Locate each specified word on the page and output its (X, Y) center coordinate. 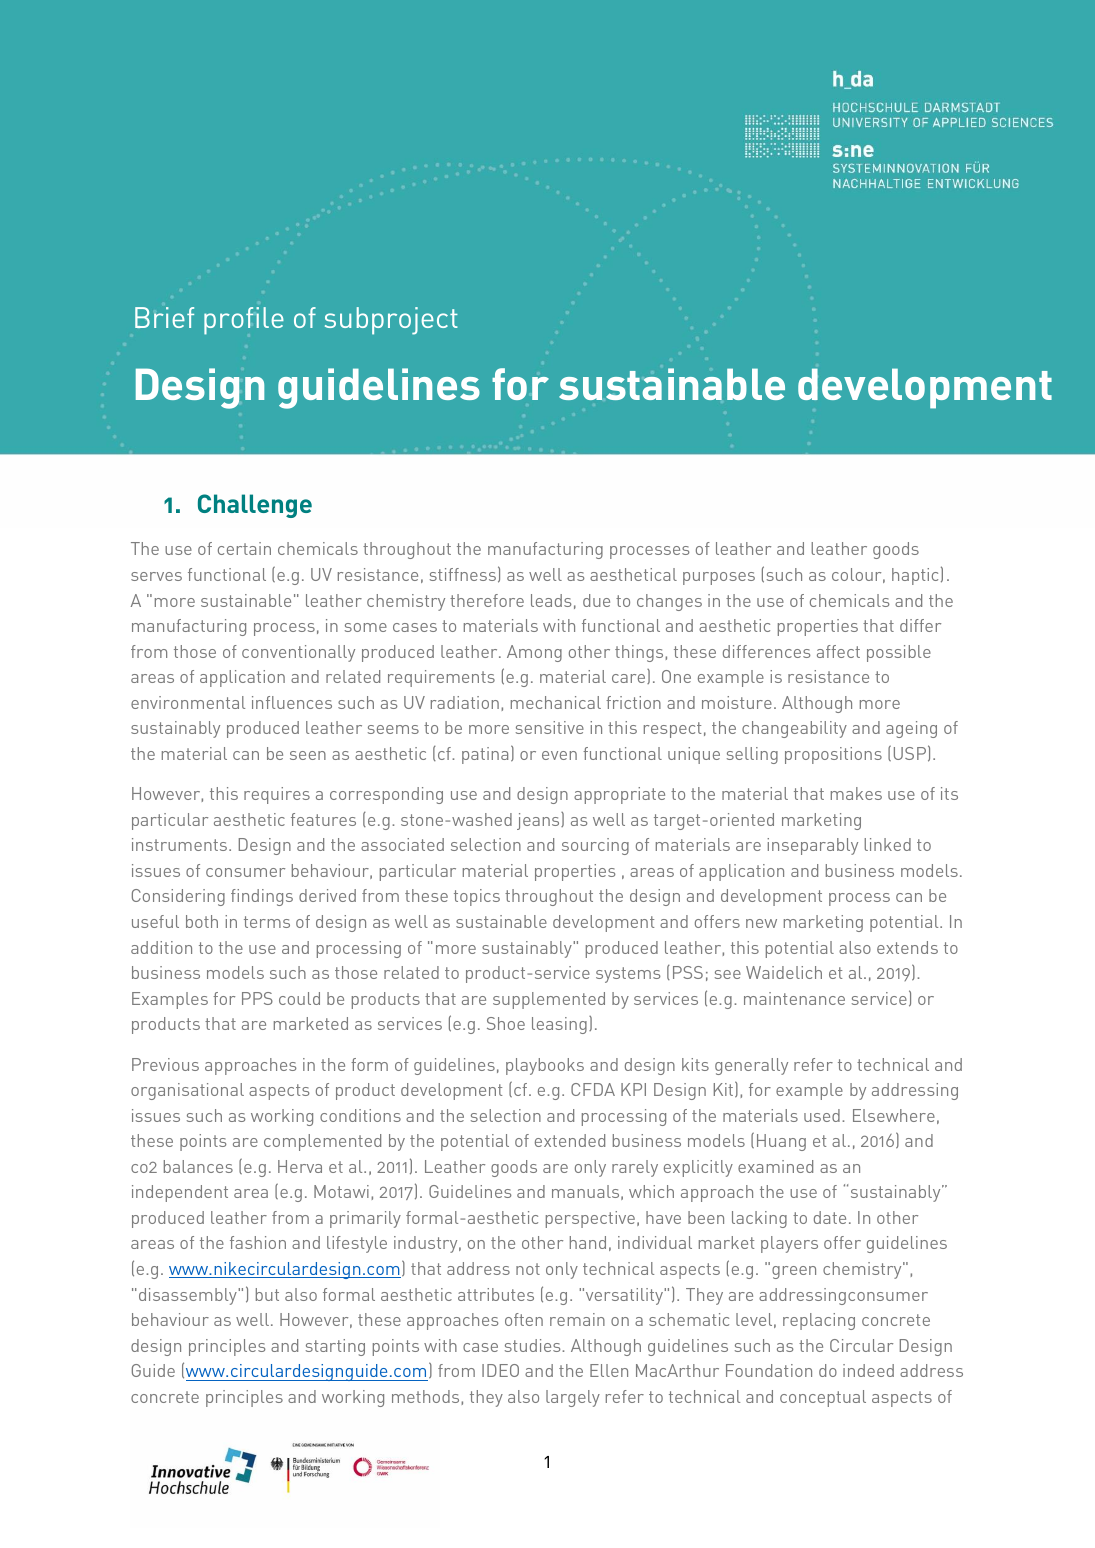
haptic (915, 576)
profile (244, 321)
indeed (868, 1370)
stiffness (463, 574)
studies (534, 1345)
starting (335, 1347)
